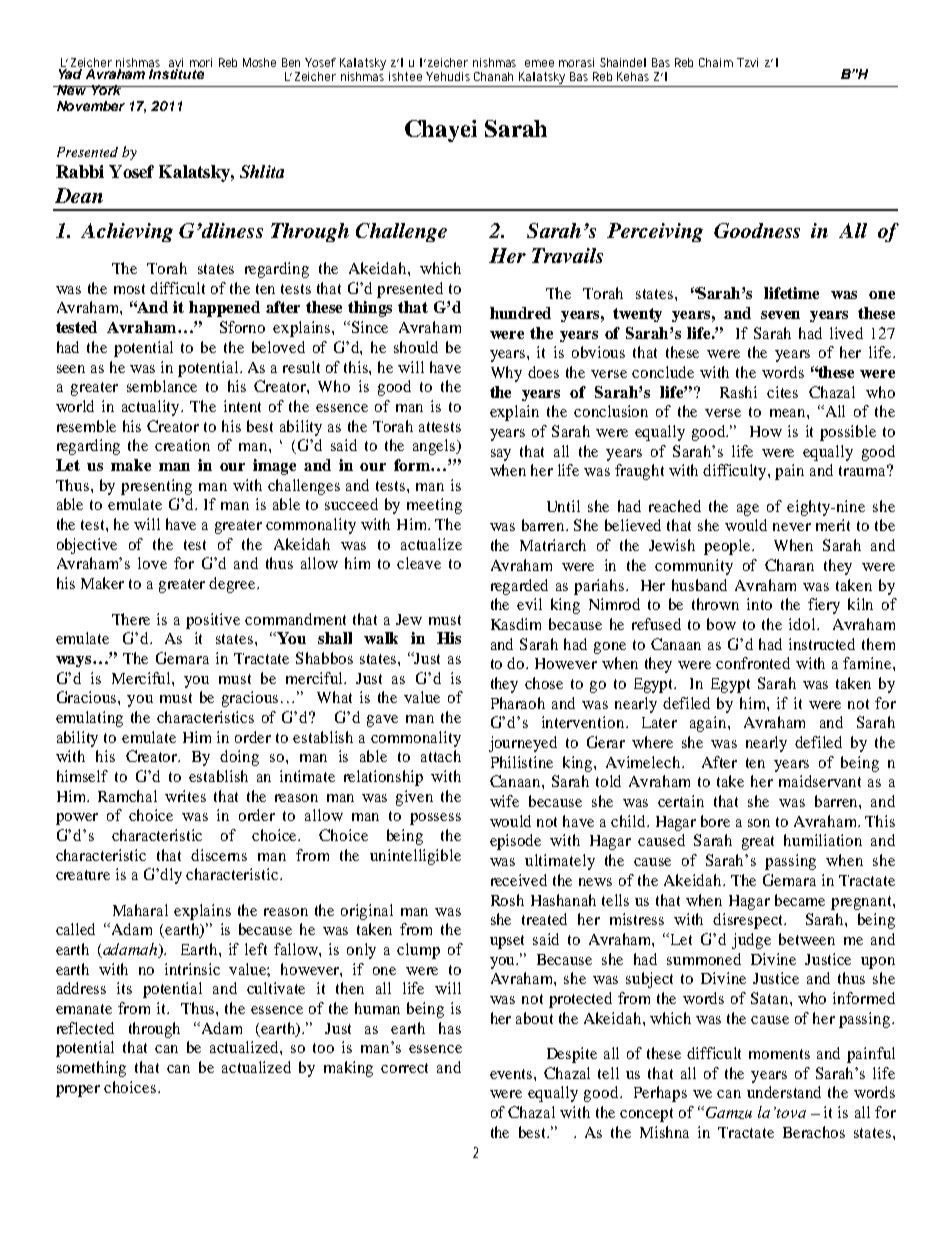 Image resolution: width=952 pixels, height=1233 pixels. I want to click on understand, so click(784, 1092).
